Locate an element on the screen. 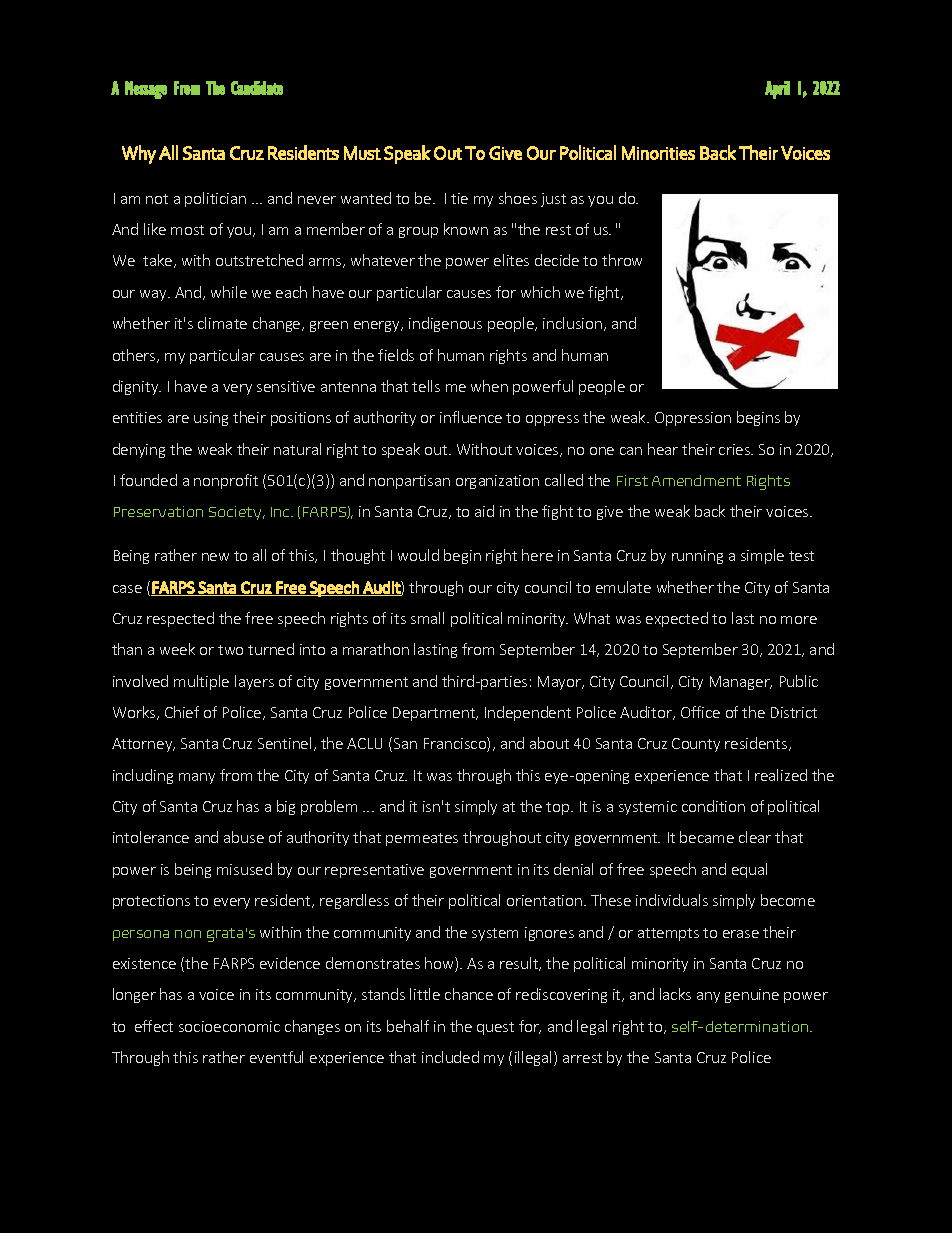  Department is located at coordinates (435, 714).
